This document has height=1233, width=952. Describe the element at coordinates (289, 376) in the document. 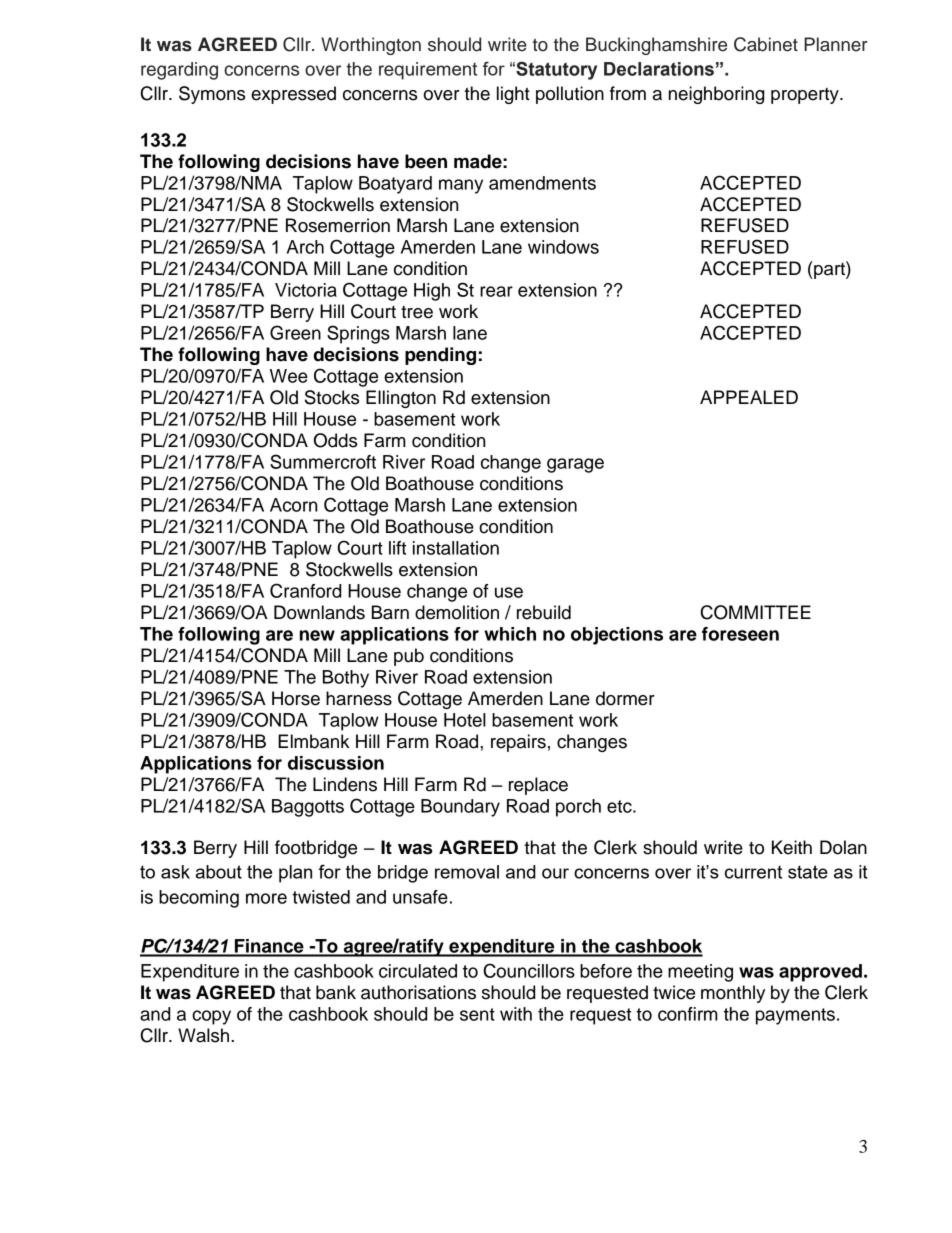

I see `Wee` at that location.
